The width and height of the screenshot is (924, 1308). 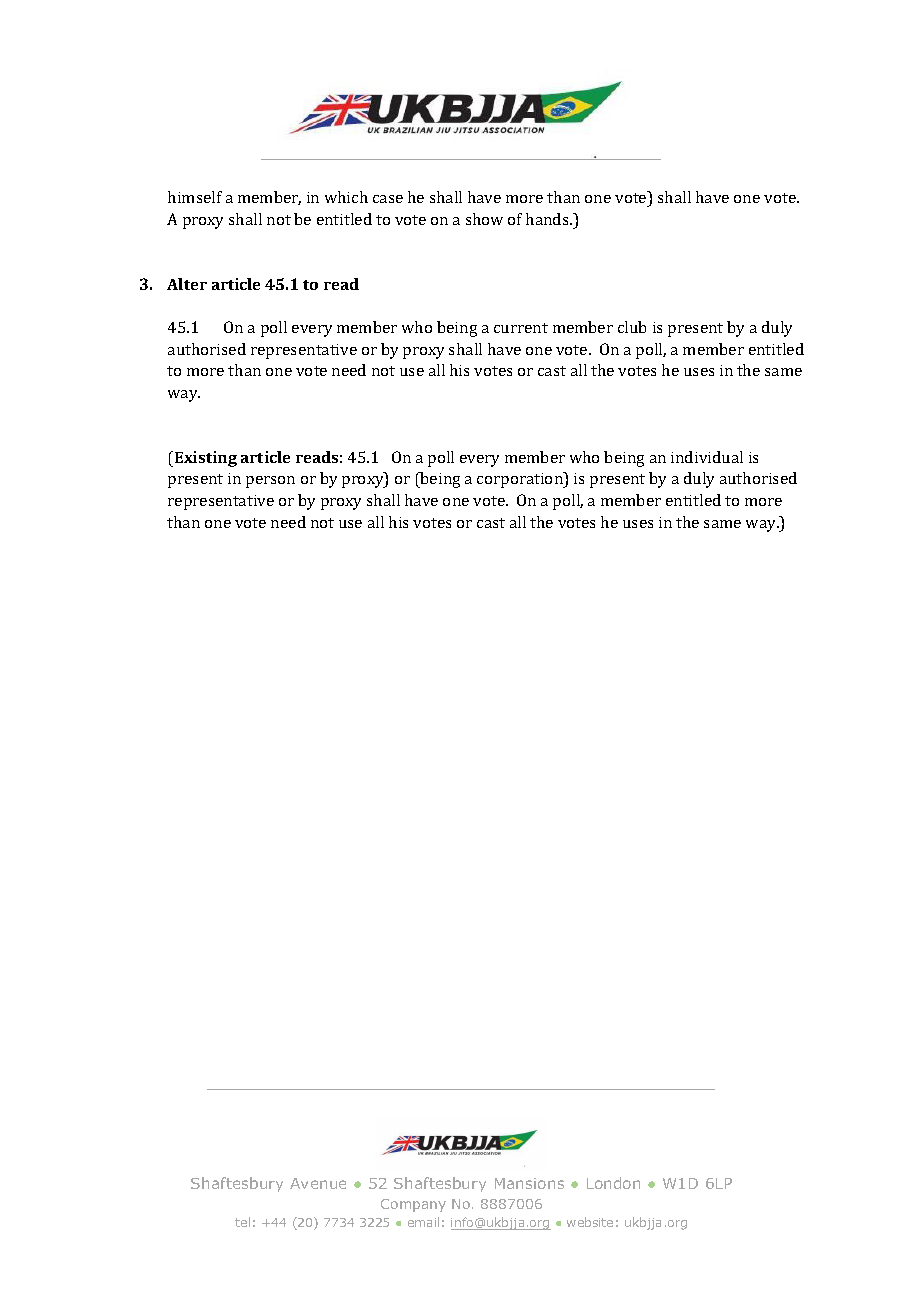 What do you see at coordinates (242, 1222) in the screenshot?
I see `tel` at bounding box center [242, 1222].
